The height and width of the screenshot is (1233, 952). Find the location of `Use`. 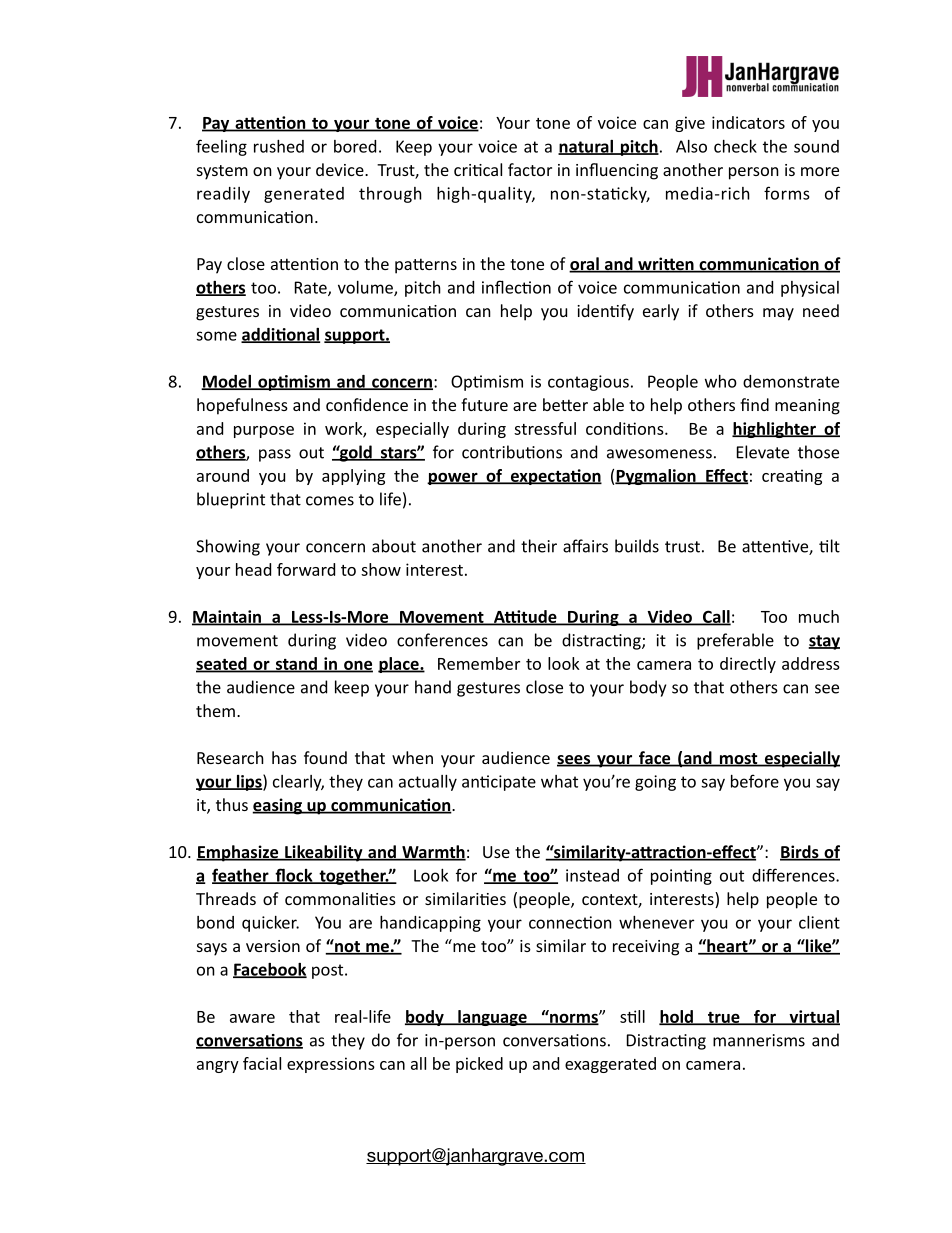

Use is located at coordinates (496, 852).
